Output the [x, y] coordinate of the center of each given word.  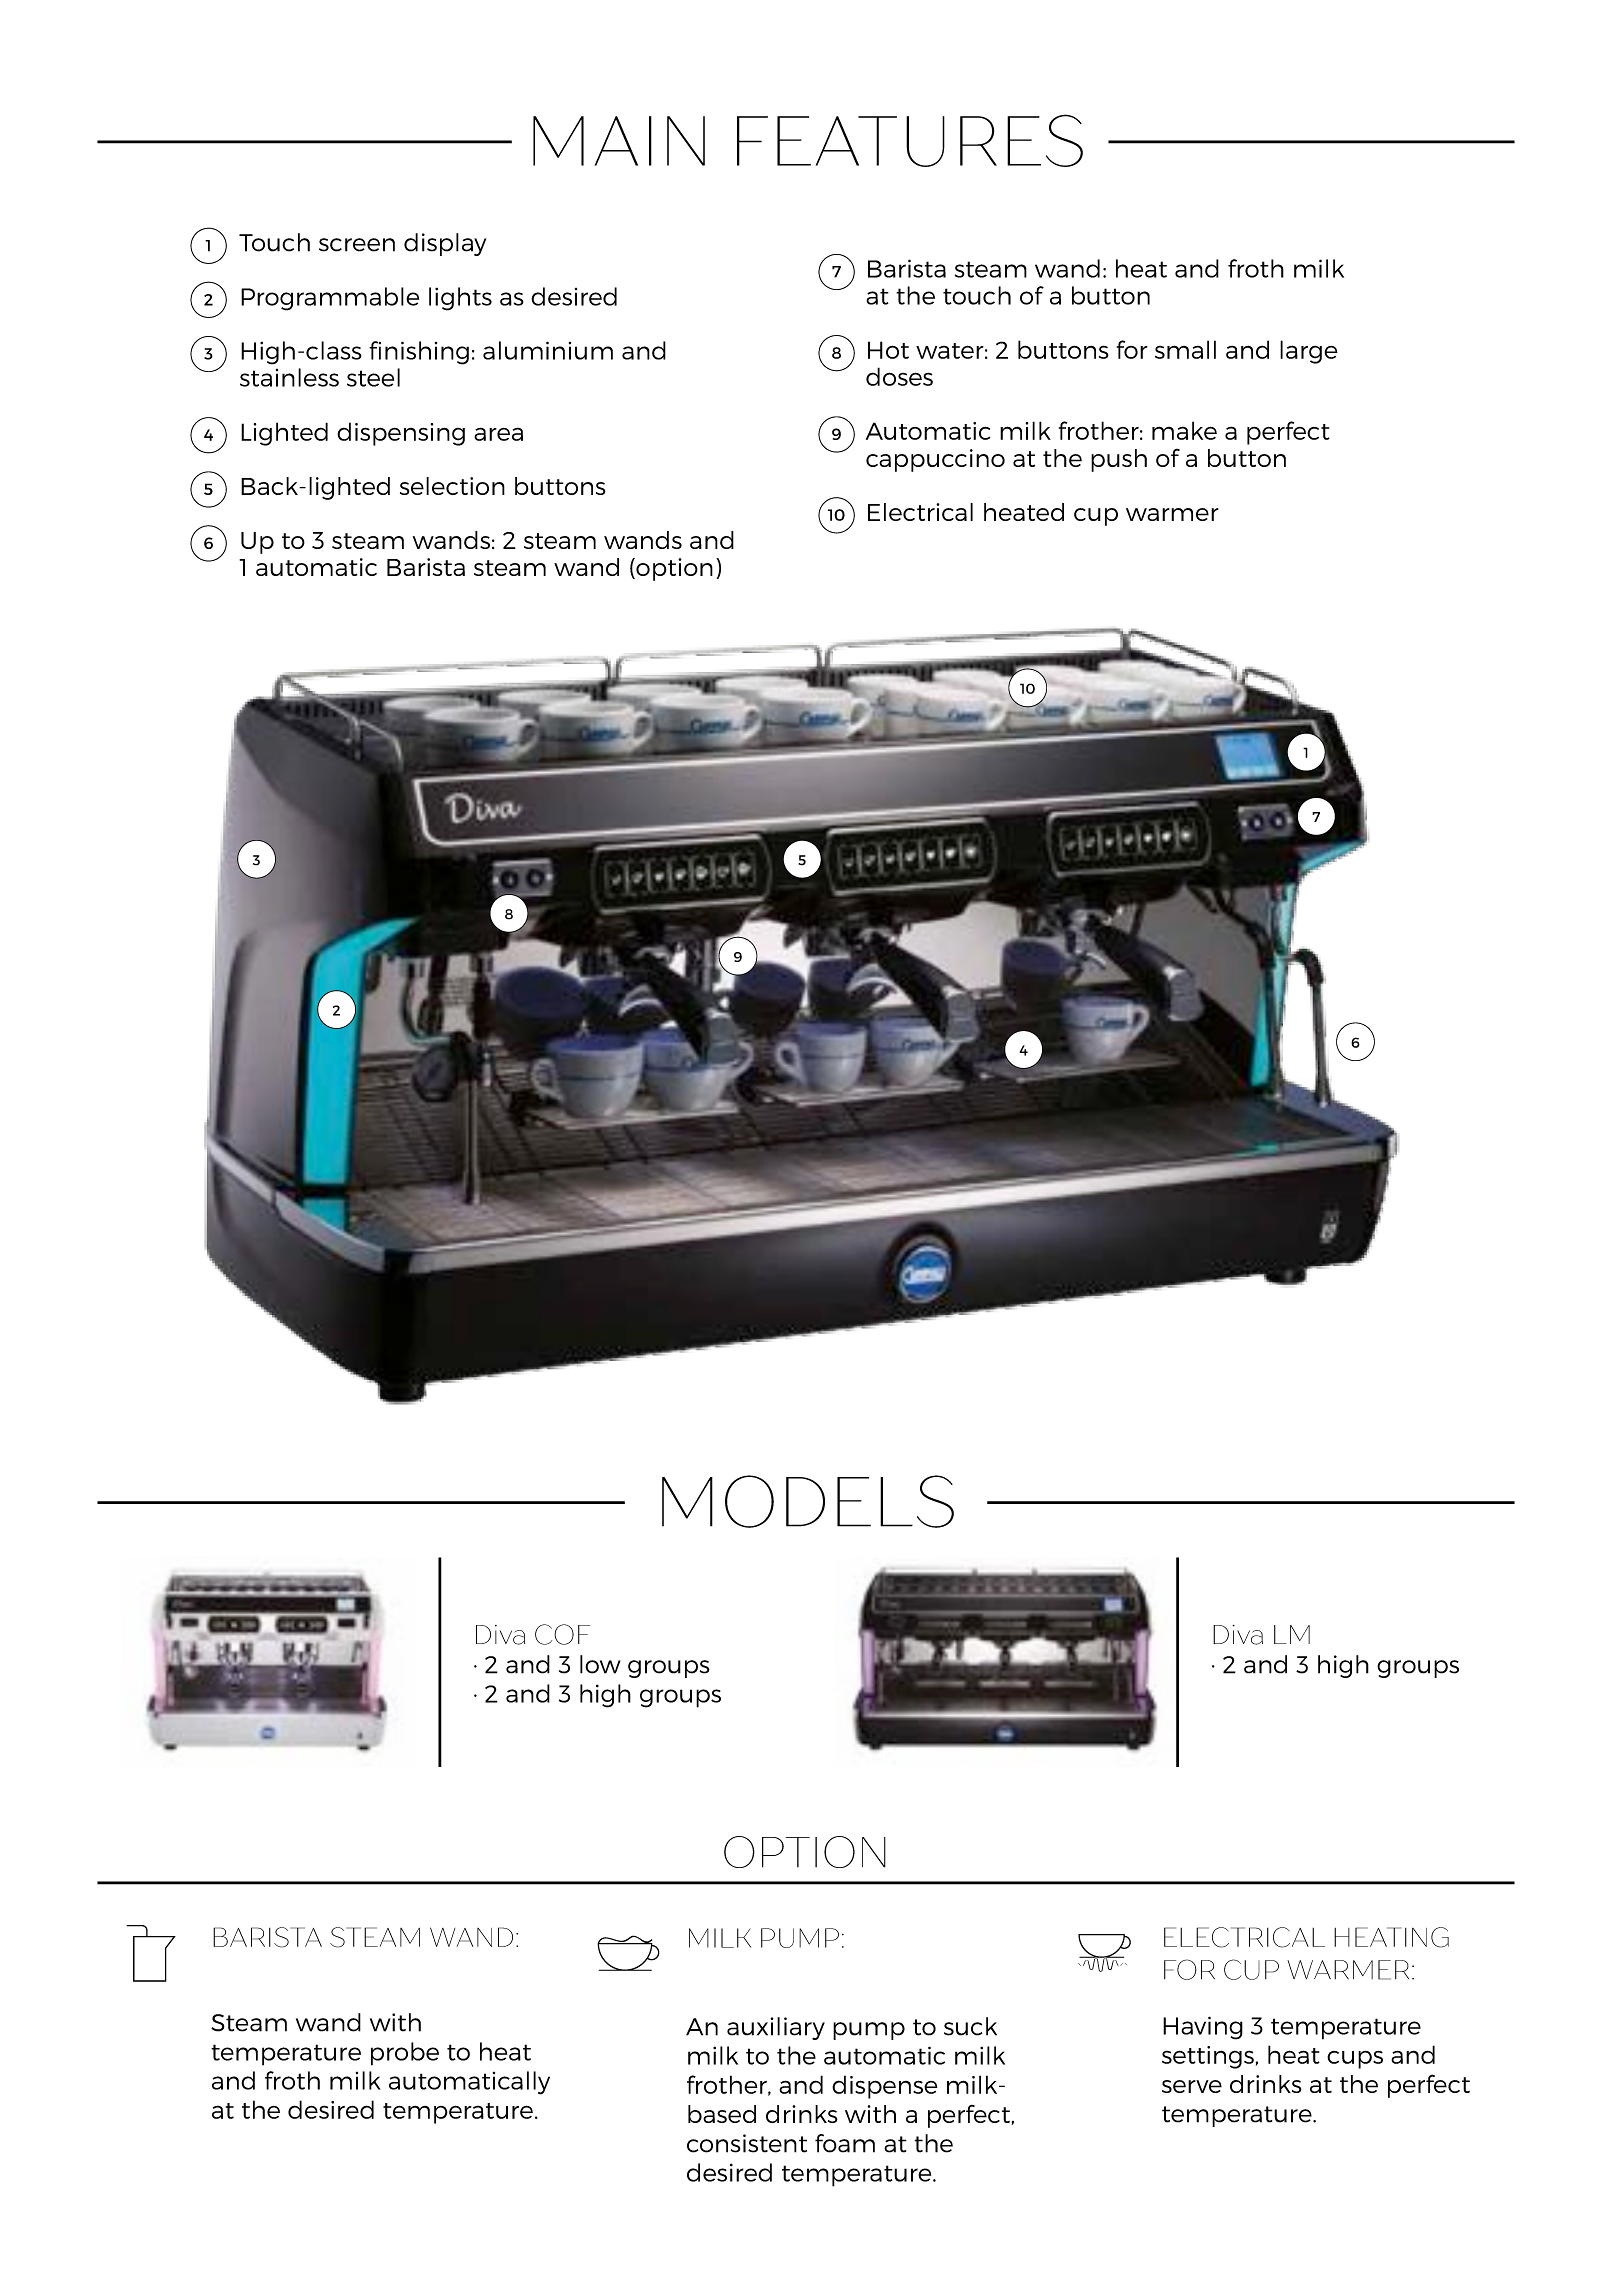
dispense [885, 2087]
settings [1208, 2057]
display [445, 244]
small [1185, 349]
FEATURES [910, 140]
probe [405, 2054]
